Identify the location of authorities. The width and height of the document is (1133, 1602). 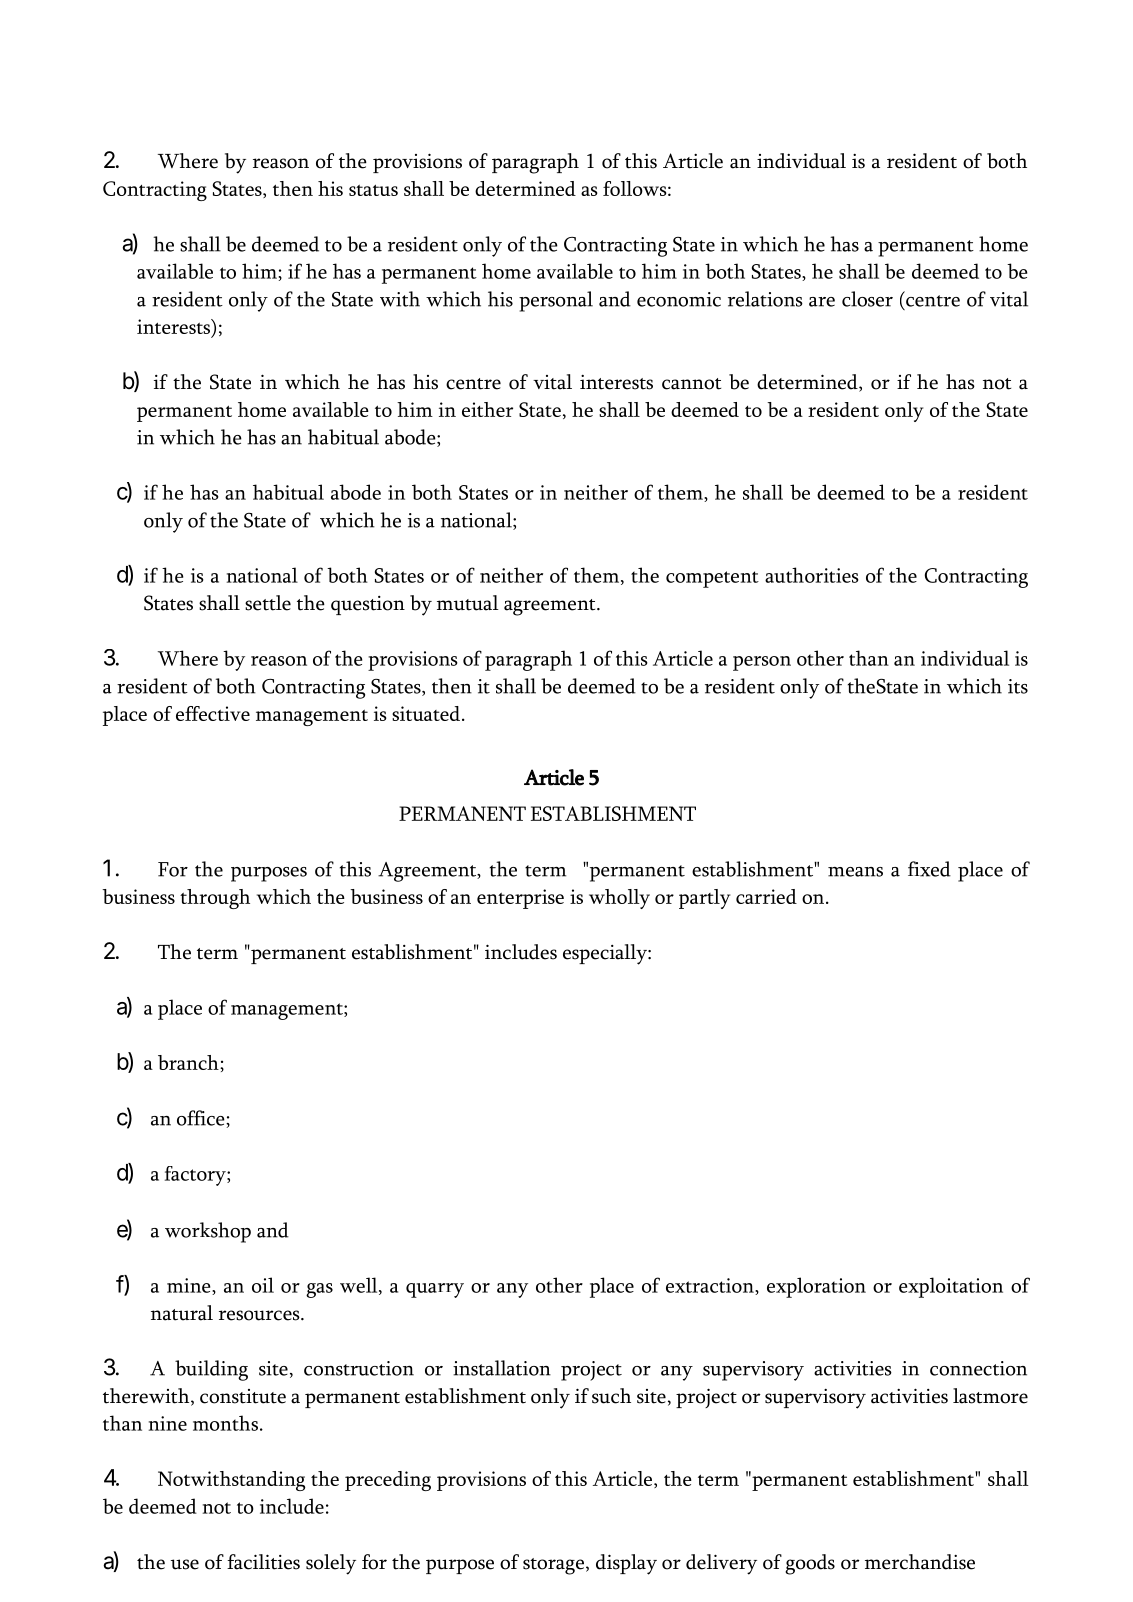
(812, 575).
